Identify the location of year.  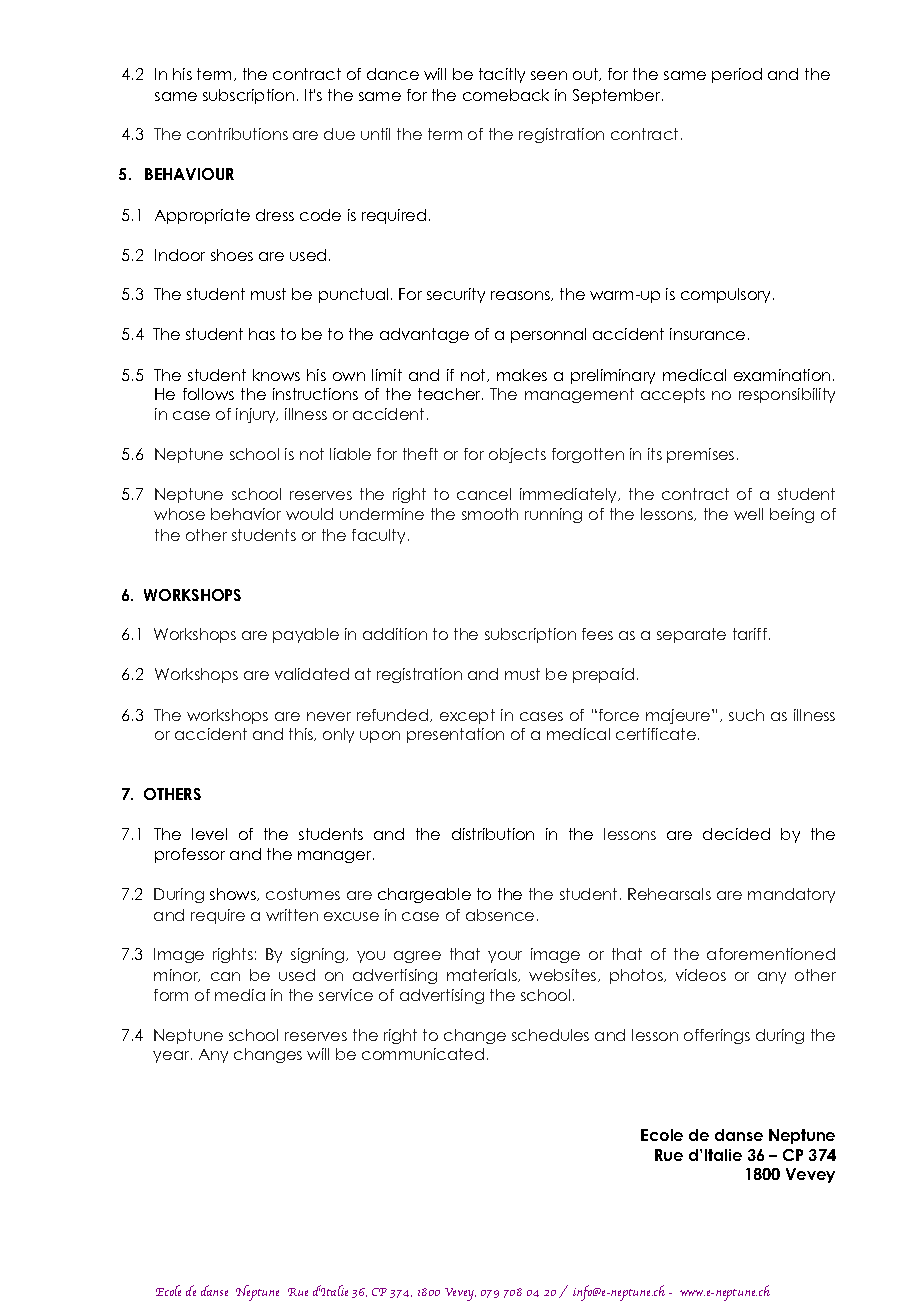
(172, 1057).
